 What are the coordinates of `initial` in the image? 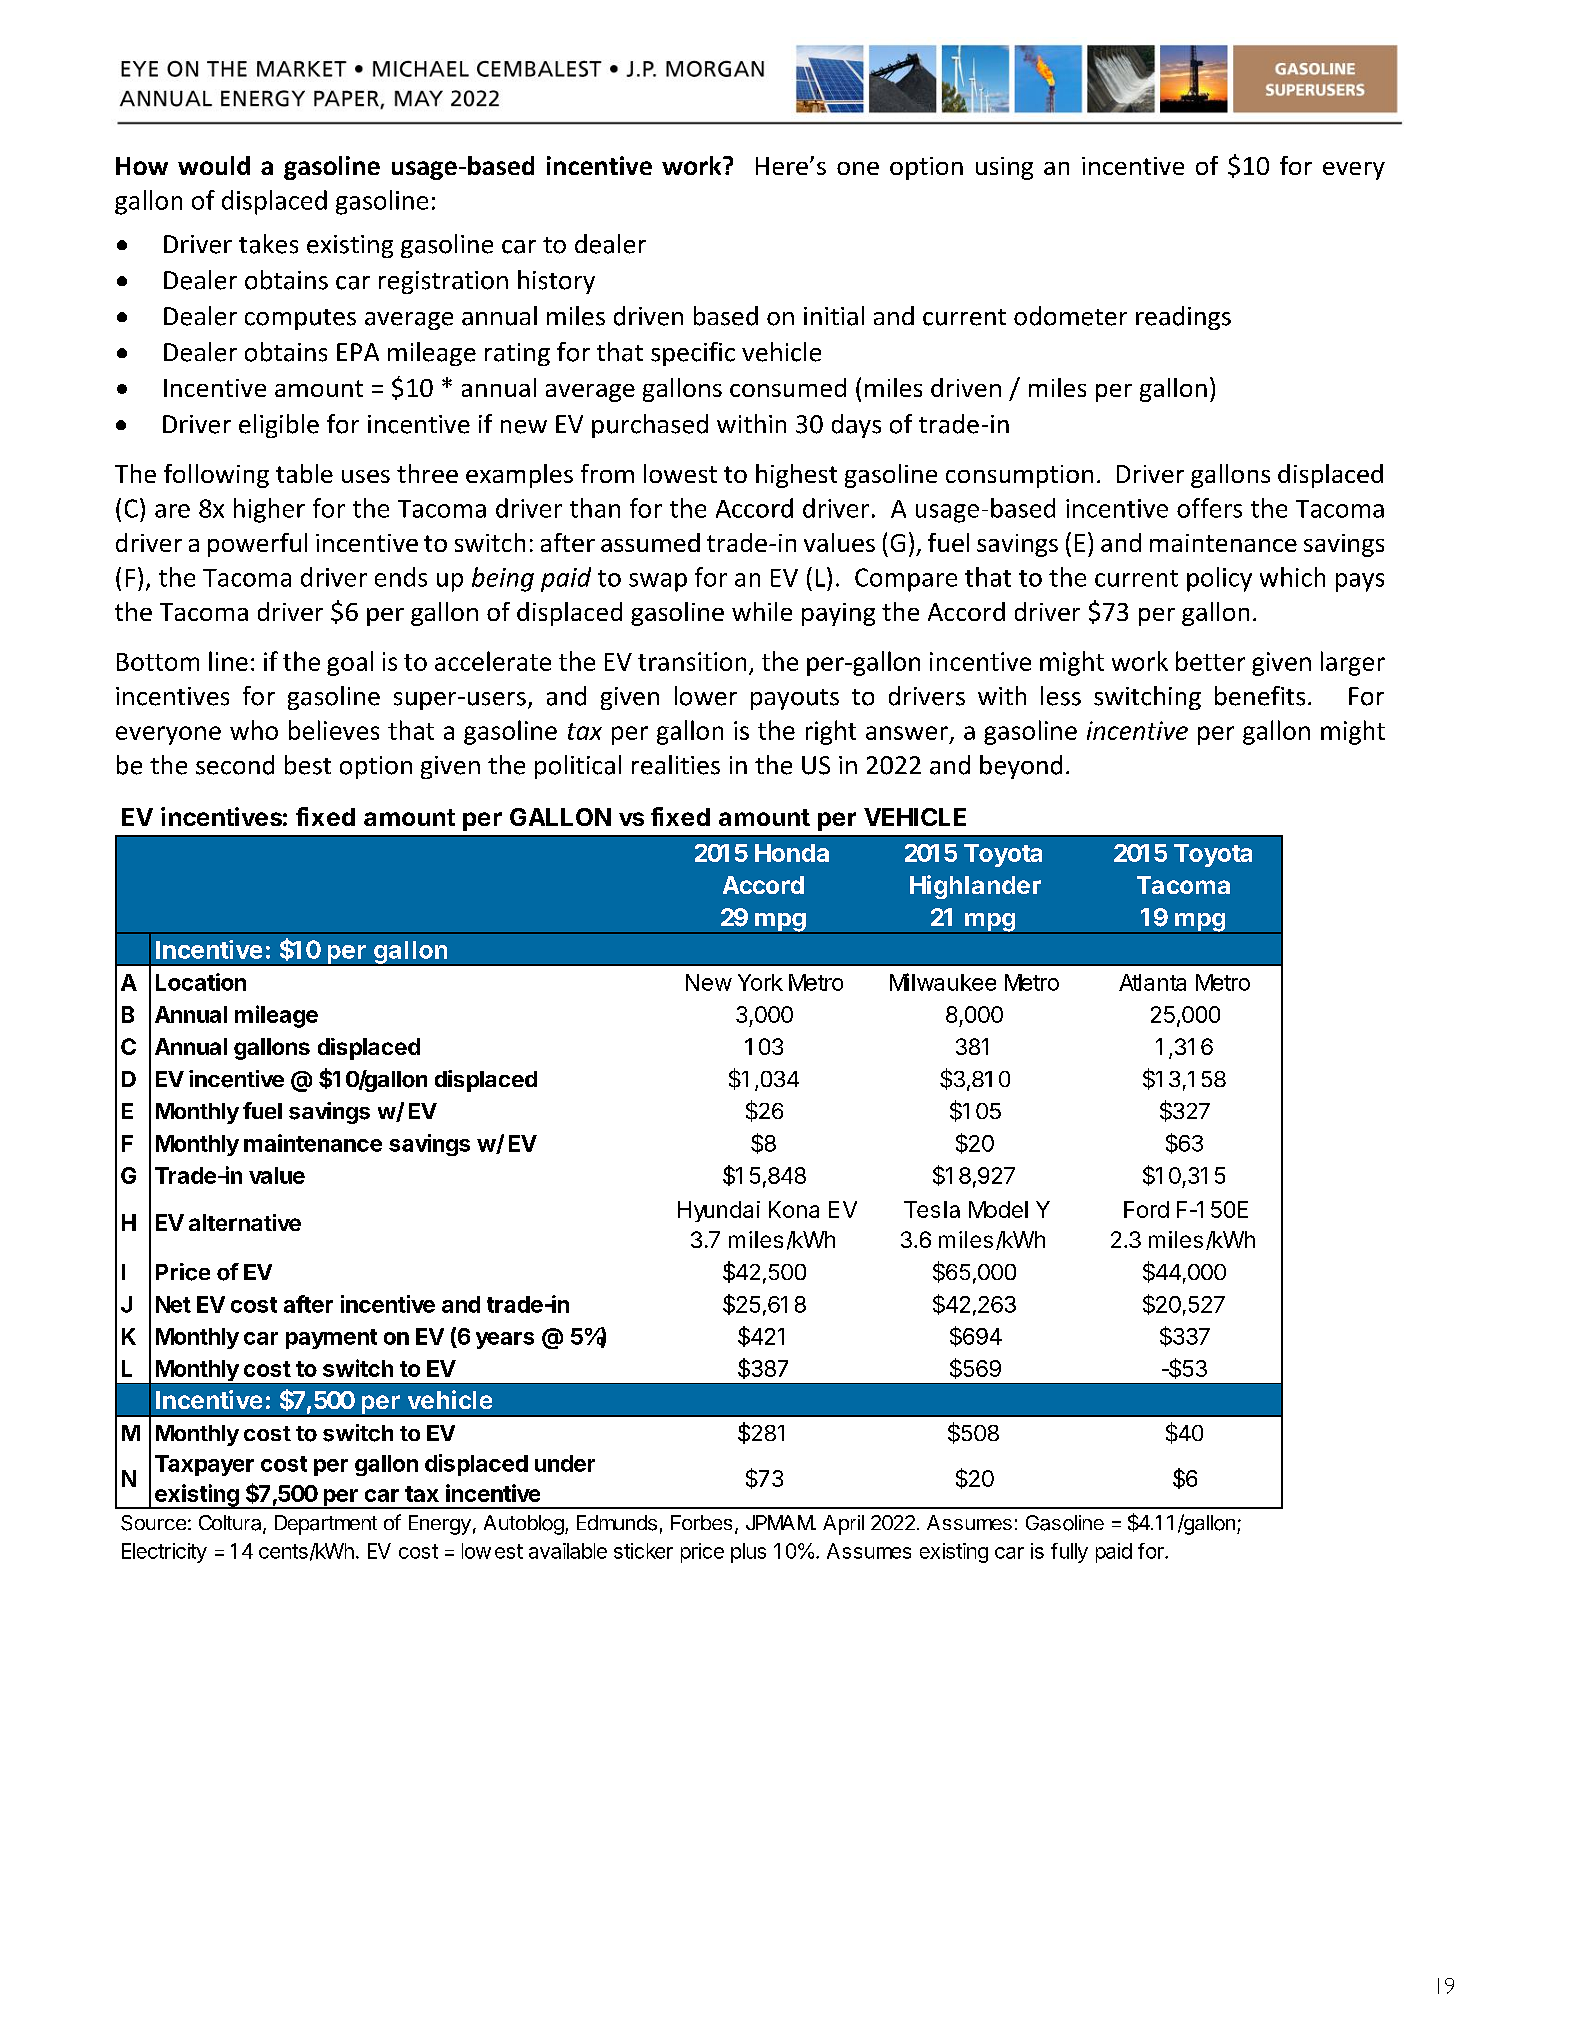 It's located at (834, 316).
